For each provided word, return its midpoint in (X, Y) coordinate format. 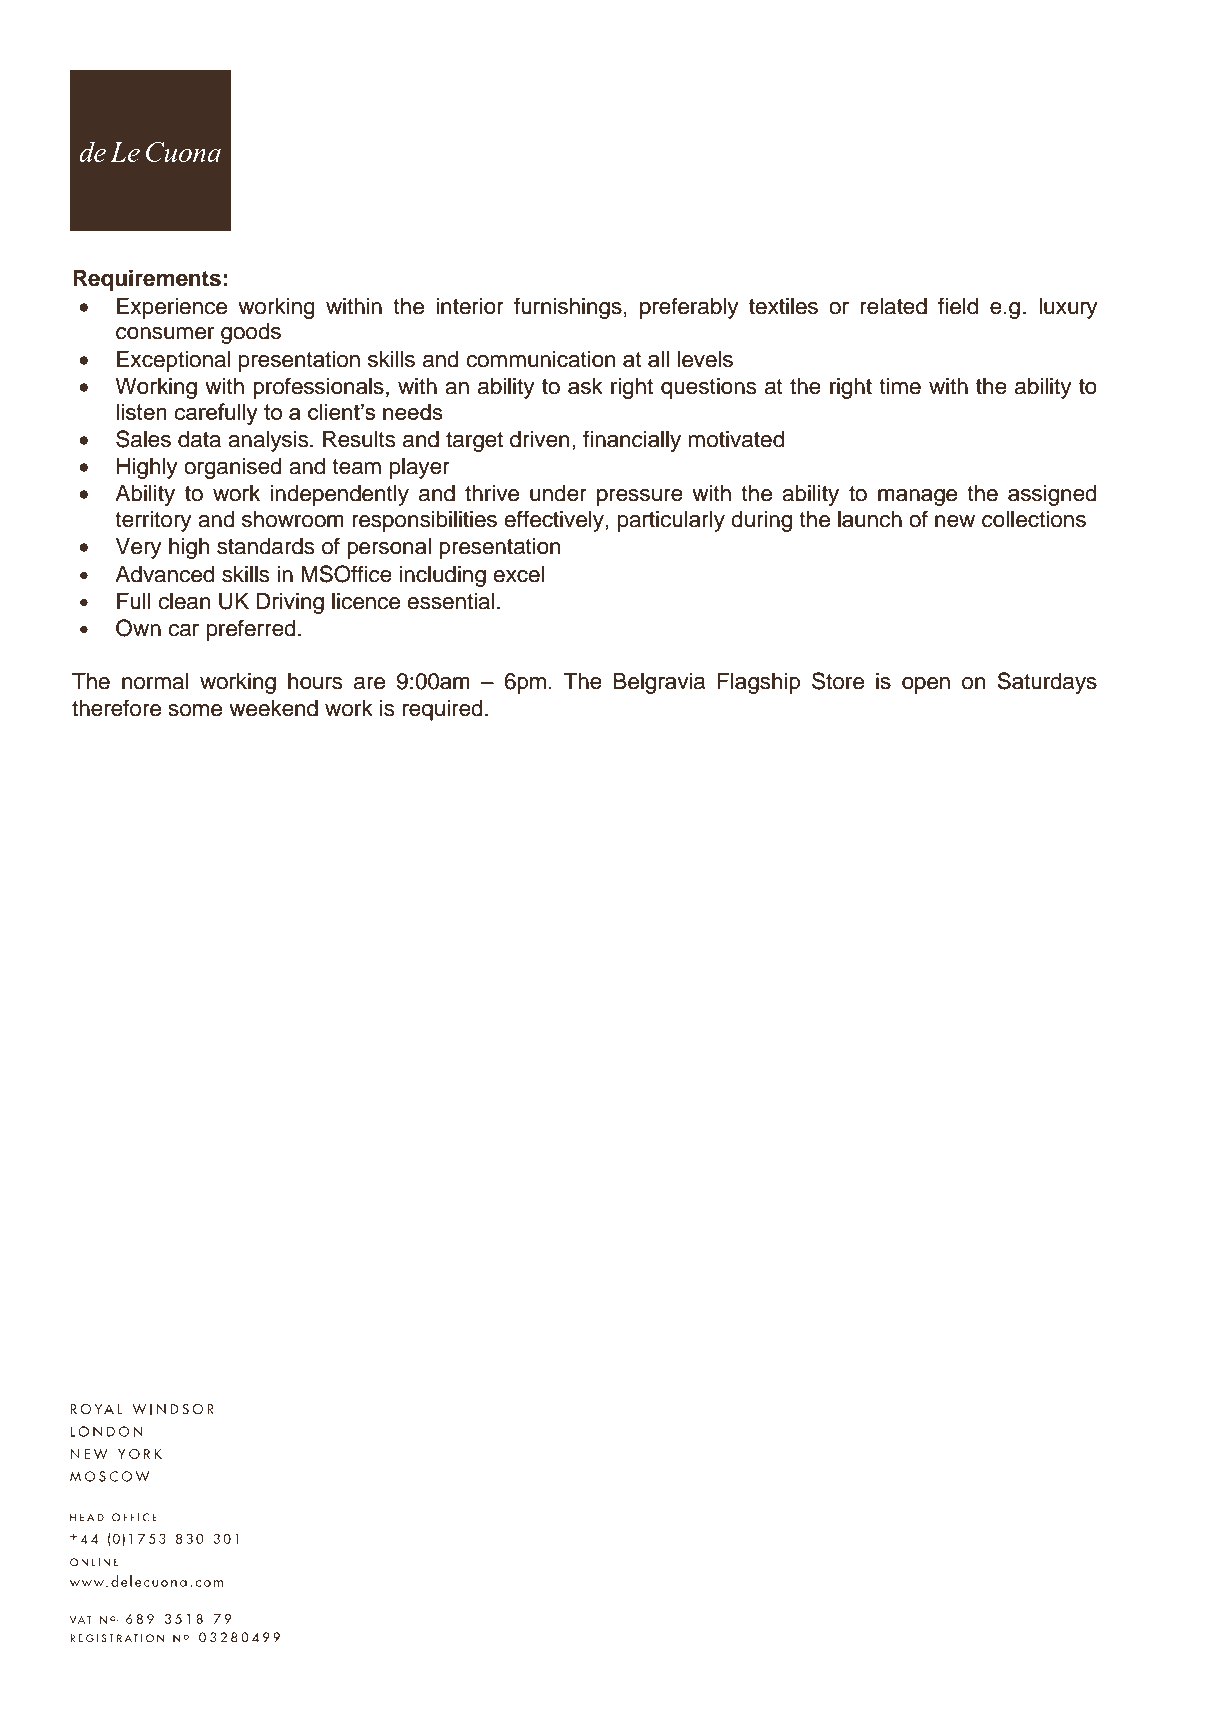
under (558, 493)
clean (184, 601)
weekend (273, 708)
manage (917, 497)
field (958, 306)
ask (585, 386)
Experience (172, 308)
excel (518, 574)
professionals (318, 388)
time (900, 386)
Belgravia (659, 683)
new (955, 521)
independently (340, 495)
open (926, 685)
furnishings (568, 308)
